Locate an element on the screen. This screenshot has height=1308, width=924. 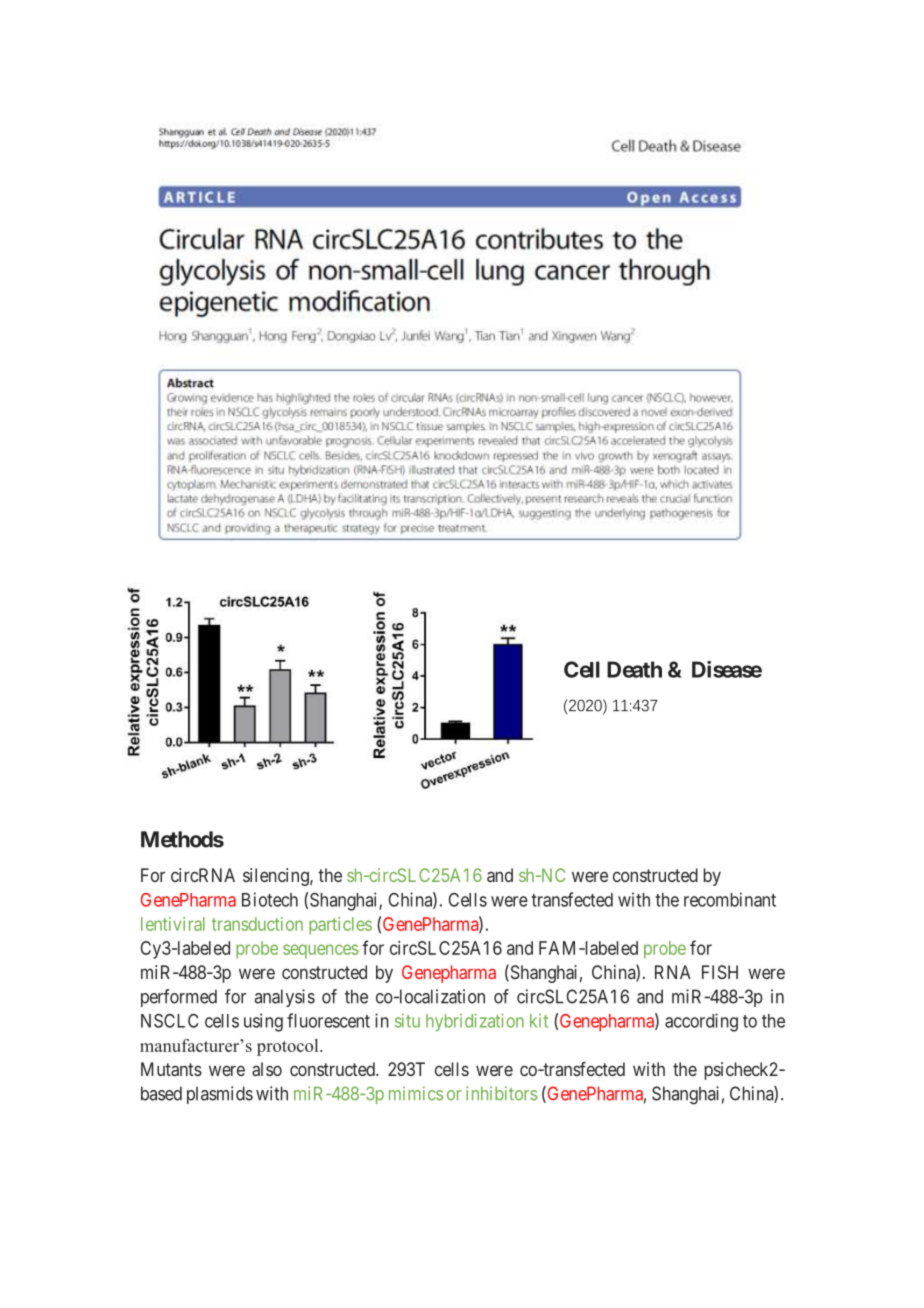
analysis is located at coordinates (285, 998).
